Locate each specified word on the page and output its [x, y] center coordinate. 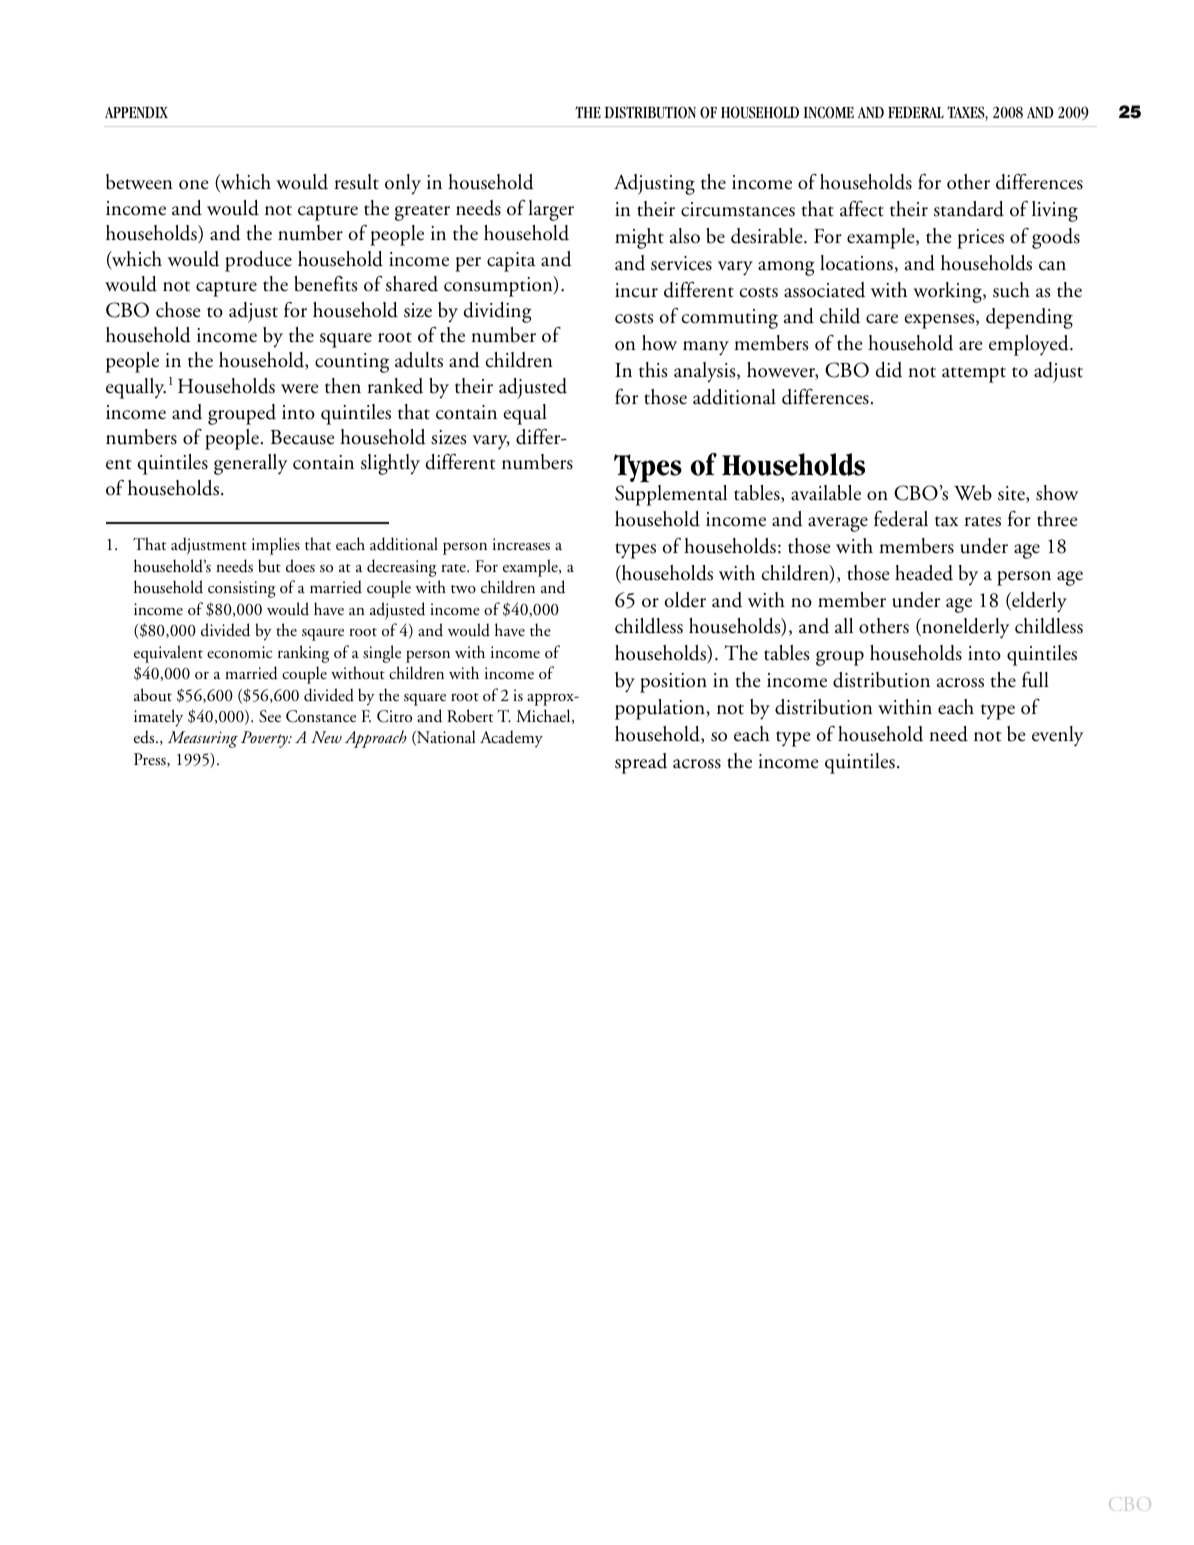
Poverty [265, 739]
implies [276, 546]
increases [521, 544]
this [653, 370]
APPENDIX [136, 112]
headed [924, 573]
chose [178, 310]
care [882, 319]
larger [551, 210]
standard [969, 209]
